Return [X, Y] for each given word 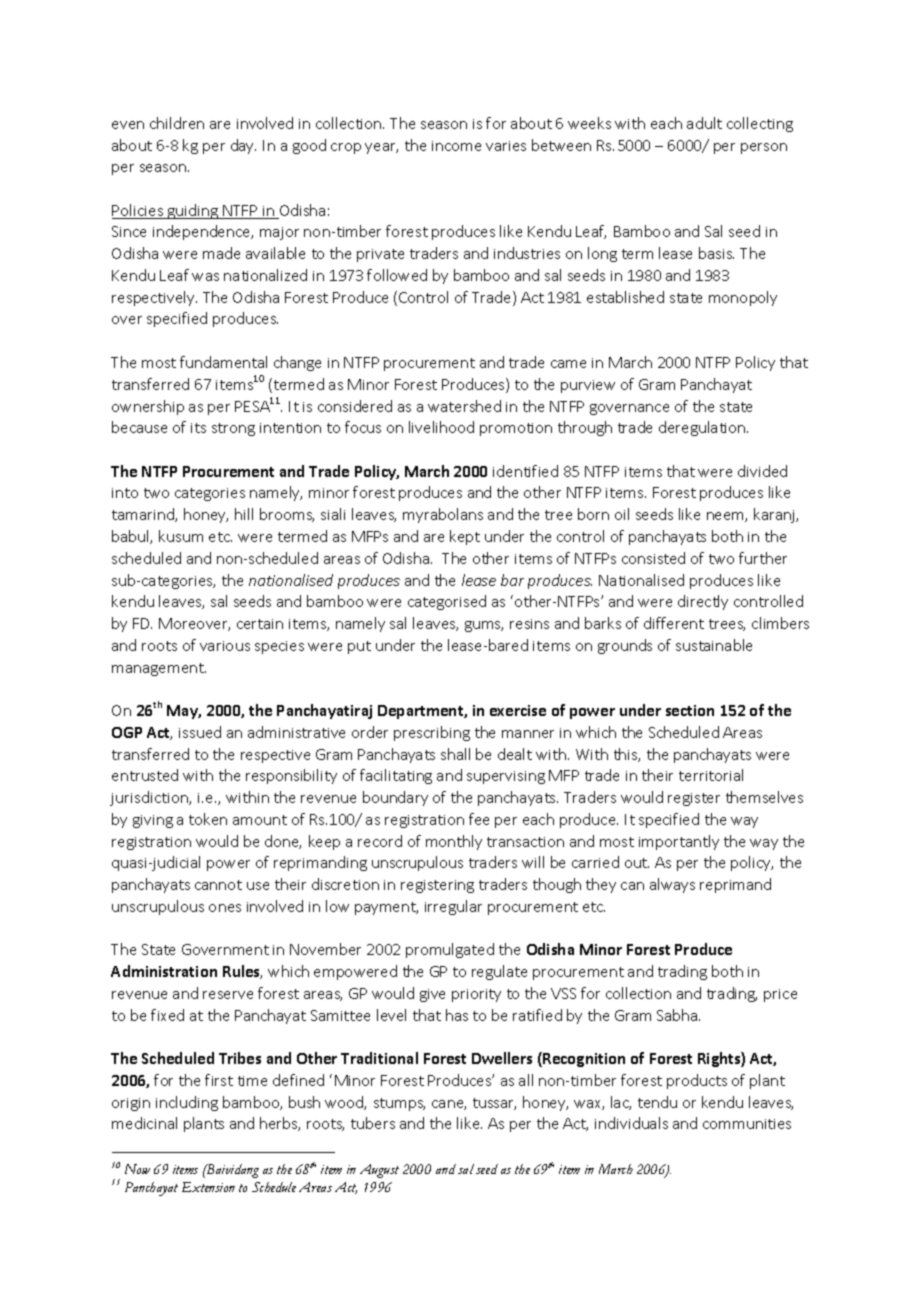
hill [244, 514]
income [456, 146]
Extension [208, 1187]
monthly [454, 842]
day [243, 146]
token [208, 819]
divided [762, 471]
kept [465, 537]
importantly [679, 842]
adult [704, 123]
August [379, 1171]
